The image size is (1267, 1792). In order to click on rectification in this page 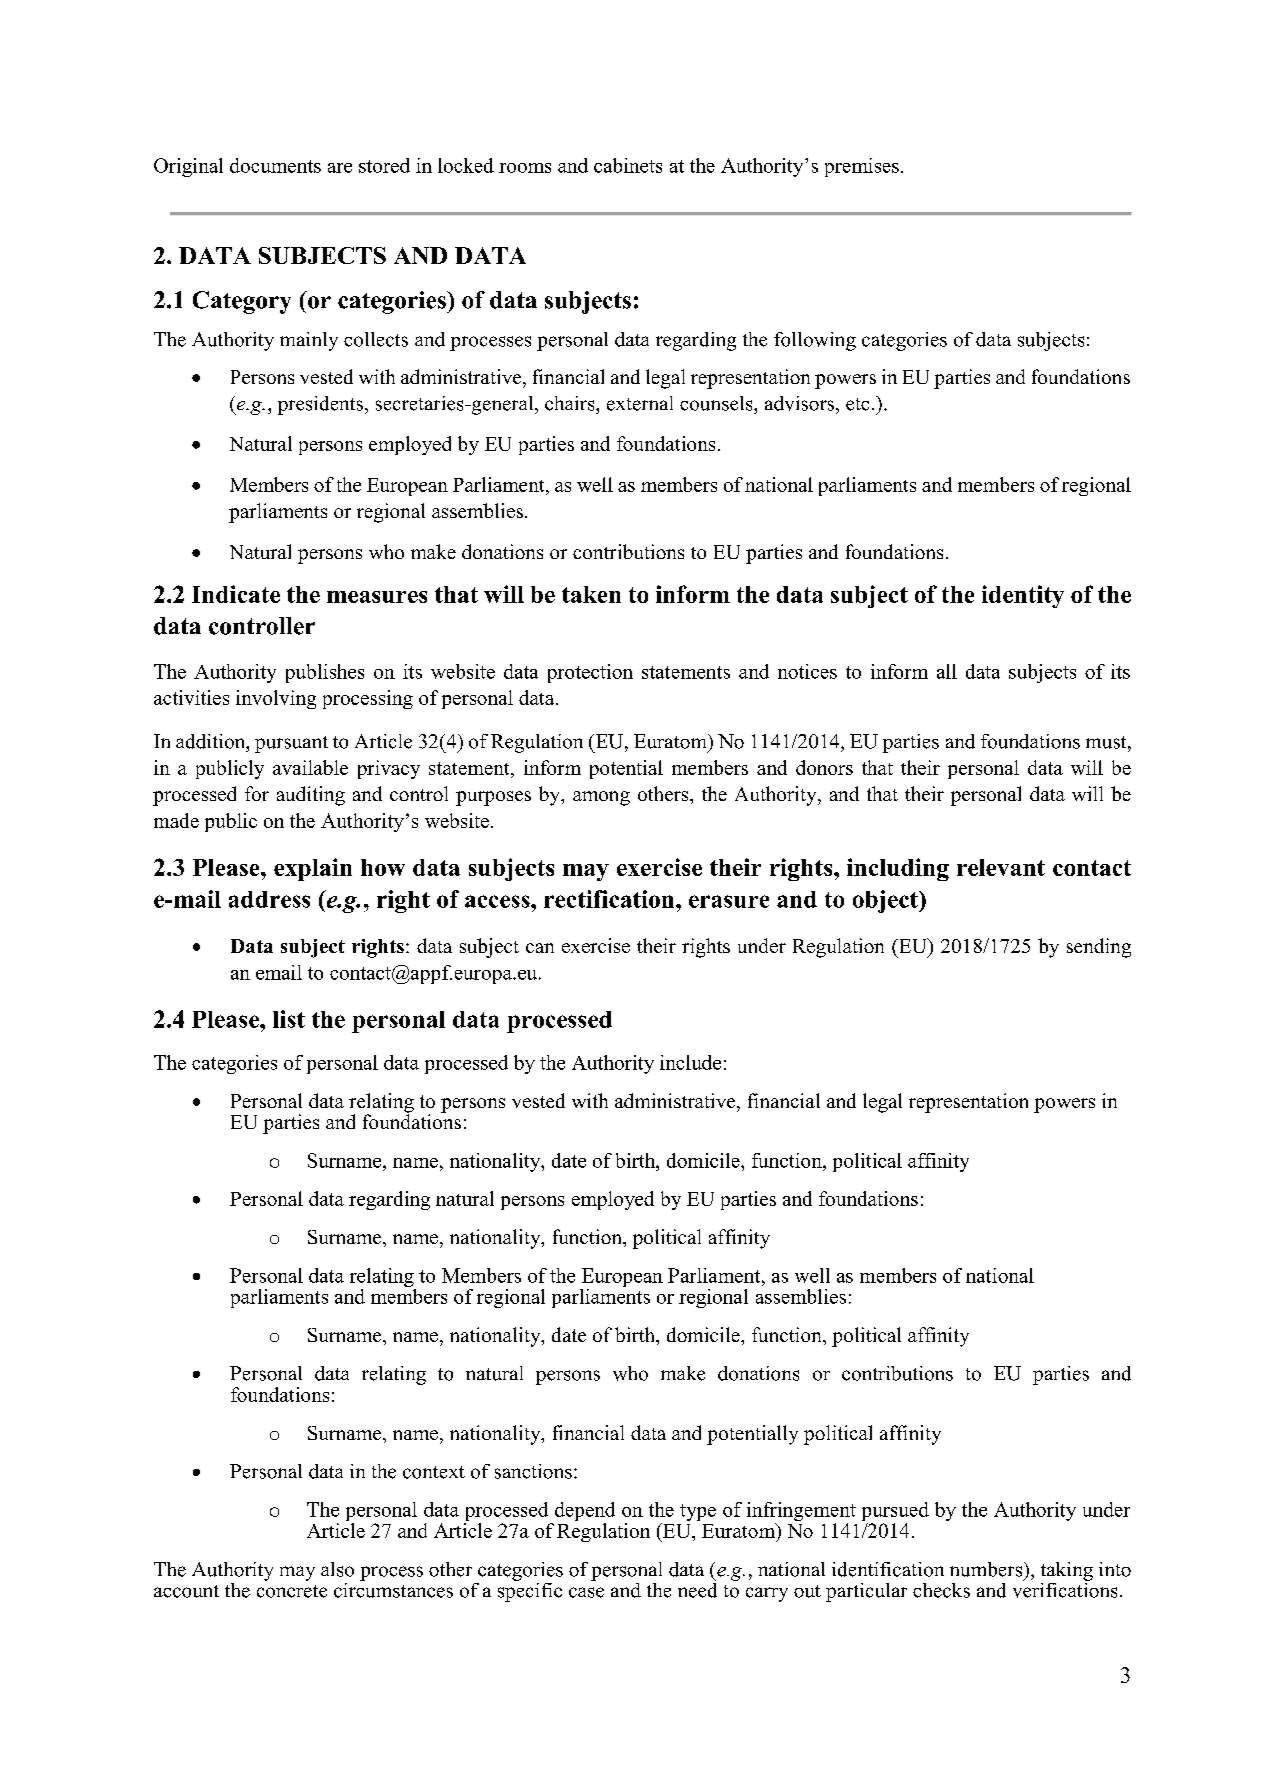, I will do `click(610, 899)`.
